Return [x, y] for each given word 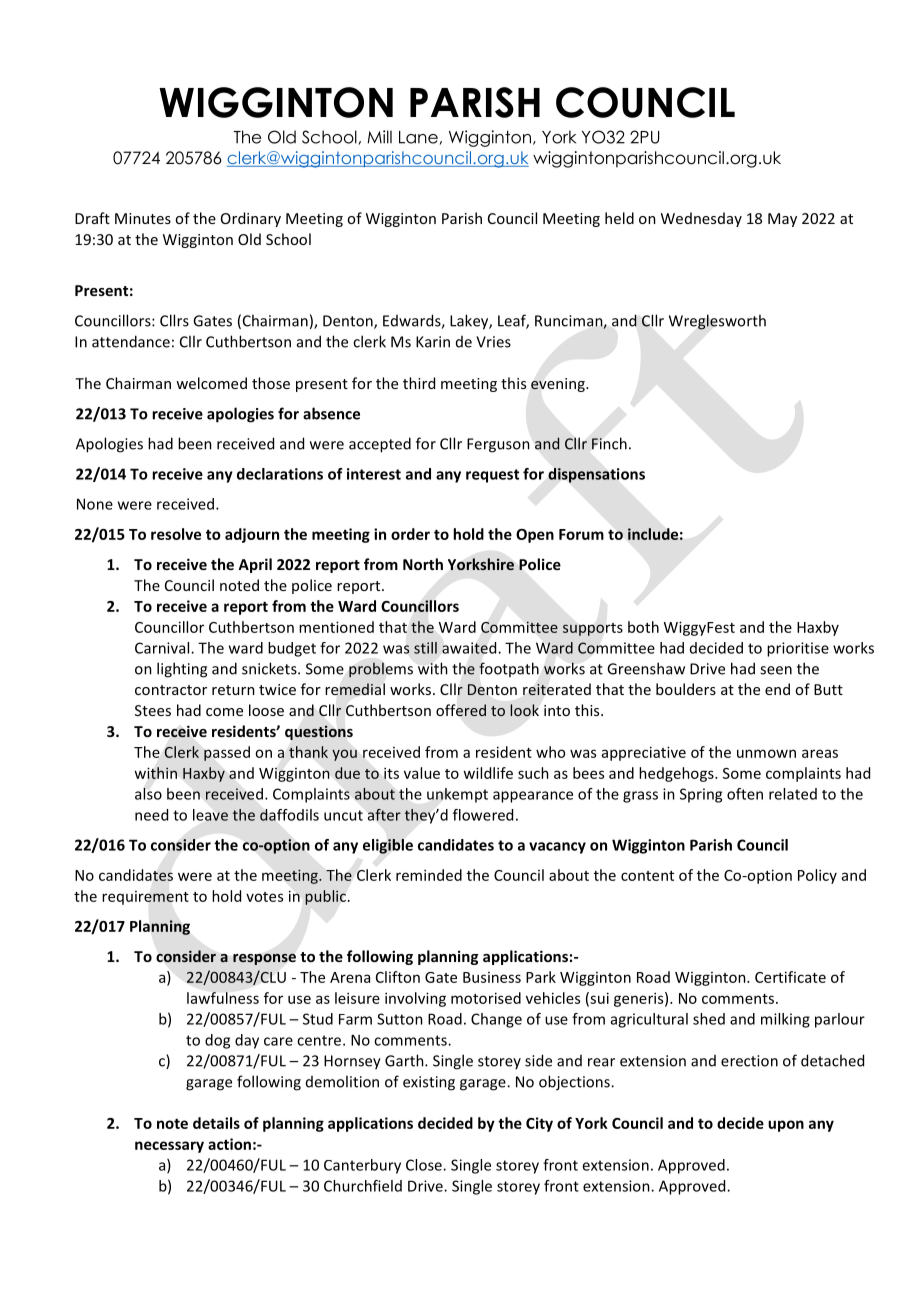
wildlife [488, 773]
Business [492, 977]
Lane [418, 137]
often [745, 794]
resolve [176, 534]
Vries [493, 342]
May [782, 220]
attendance [131, 341]
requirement [145, 898]
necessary [169, 1147]
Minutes [143, 218]
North [423, 564]
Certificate [790, 977]
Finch [609, 443]
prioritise [798, 649]
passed [227, 753]
